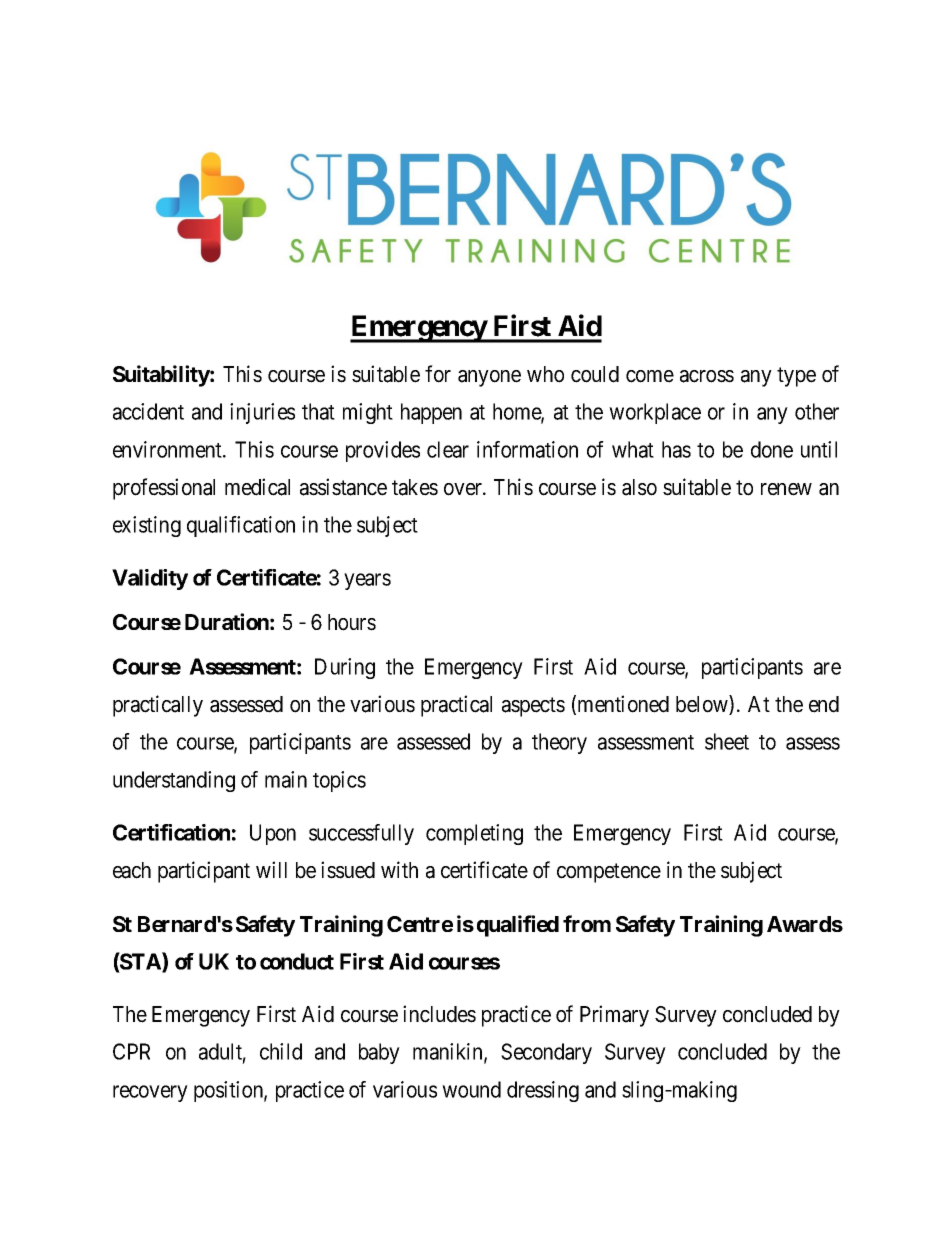  Describe the element at coordinates (489, 378) in the screenshot. I see `anyone` at that location.
